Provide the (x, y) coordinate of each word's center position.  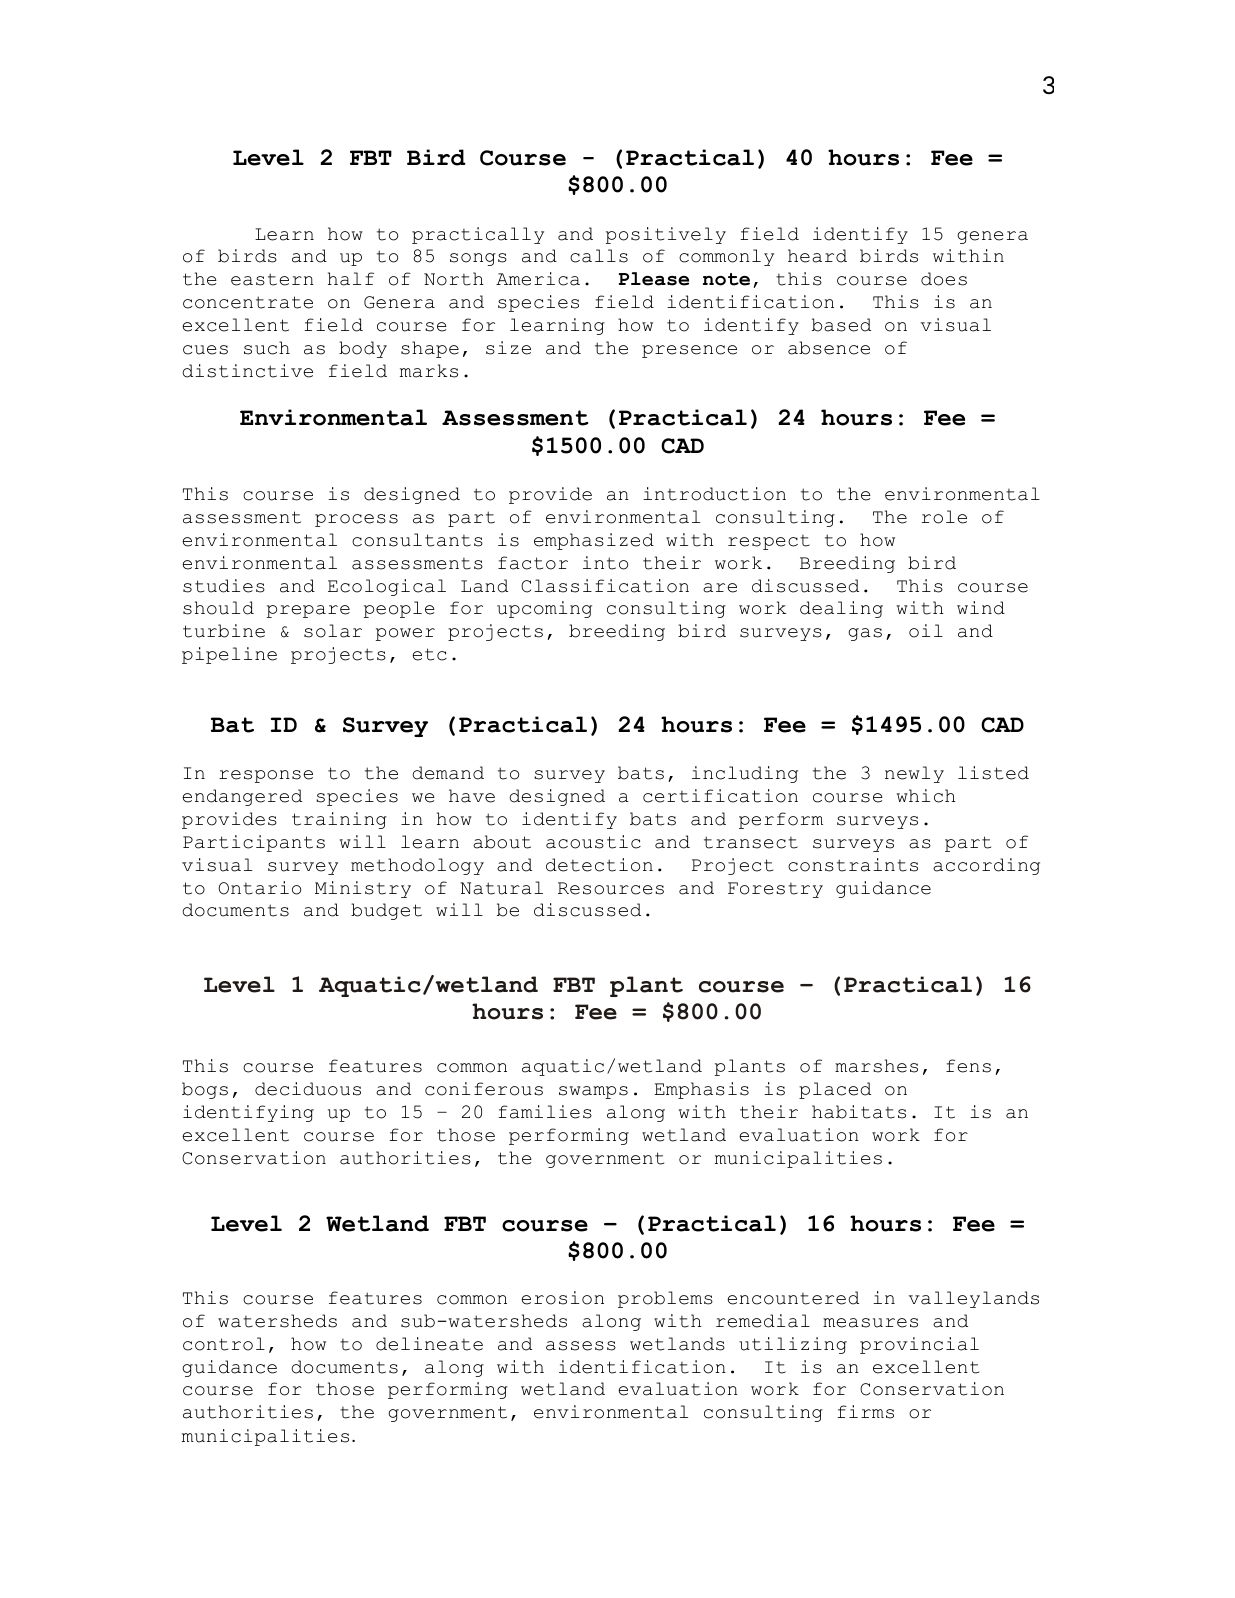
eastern (272, 279)
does (944, 279)
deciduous (308, 1089)
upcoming (544, 609)
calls (599, 256)
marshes (876, 1066)
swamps (593, 1092)
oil (926, 631)
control (224, 1344)
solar (333, 631)
